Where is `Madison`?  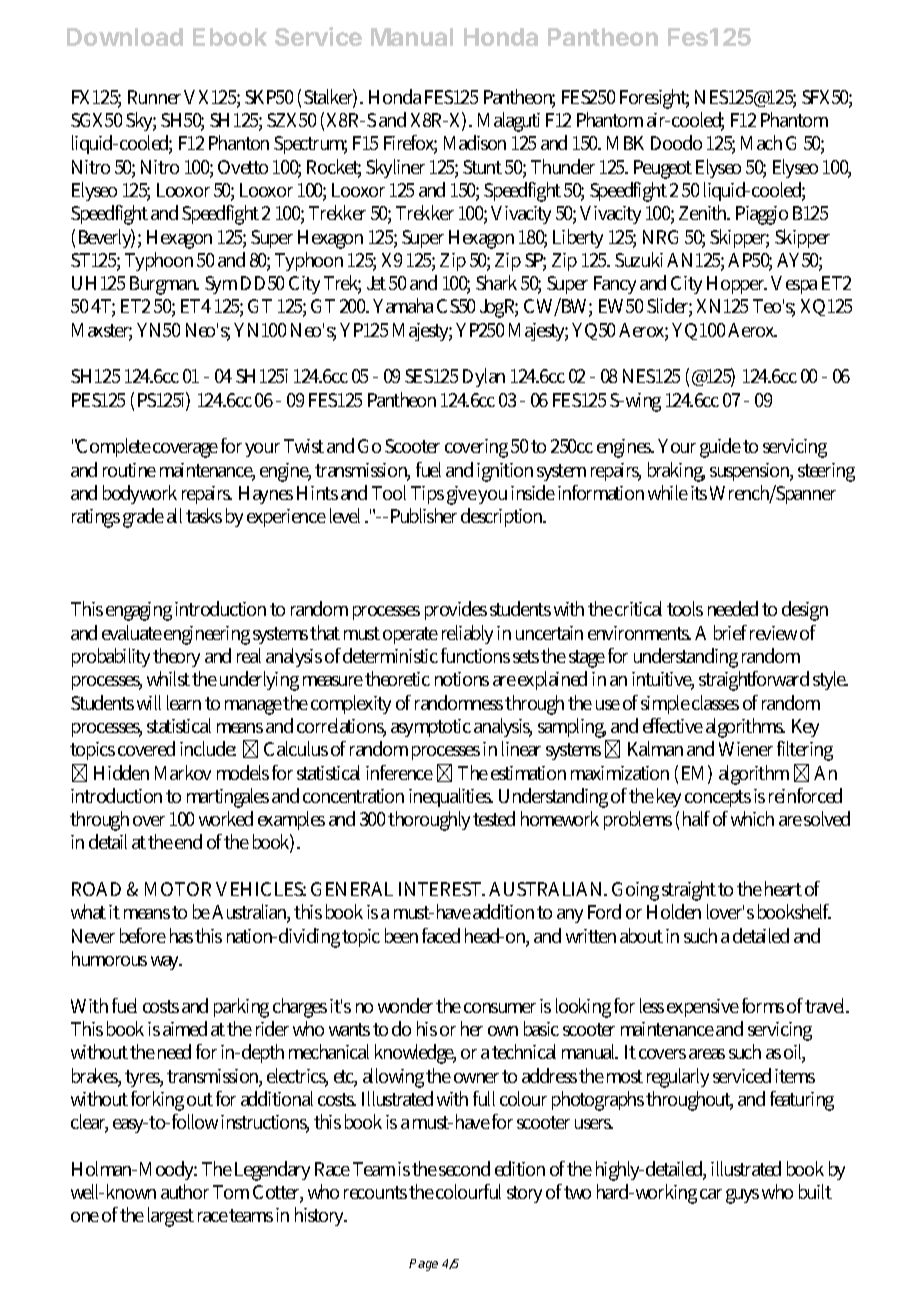
Madison is located at coordinates (475, 142).
